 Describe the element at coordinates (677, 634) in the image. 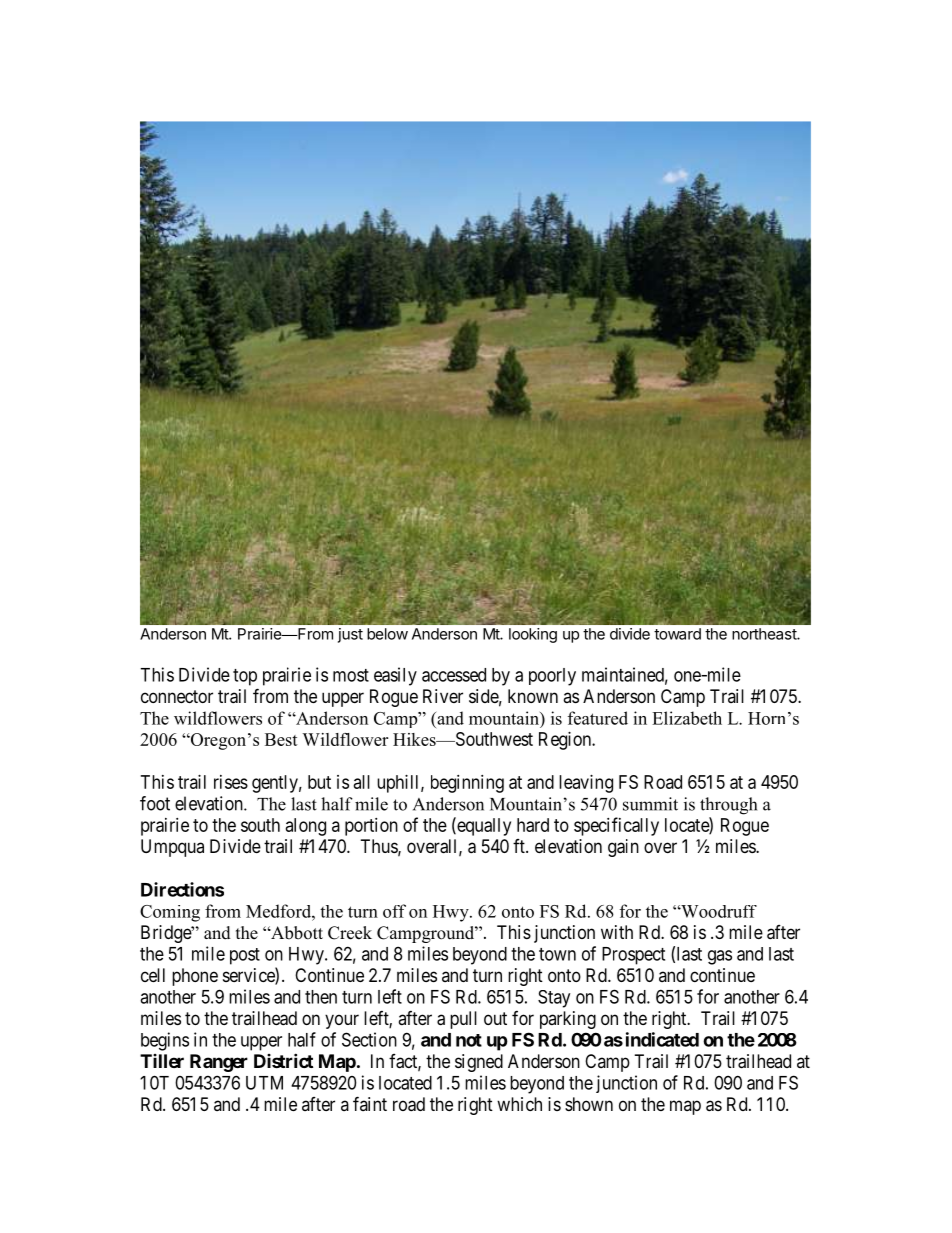

I see `toward` at that location.
